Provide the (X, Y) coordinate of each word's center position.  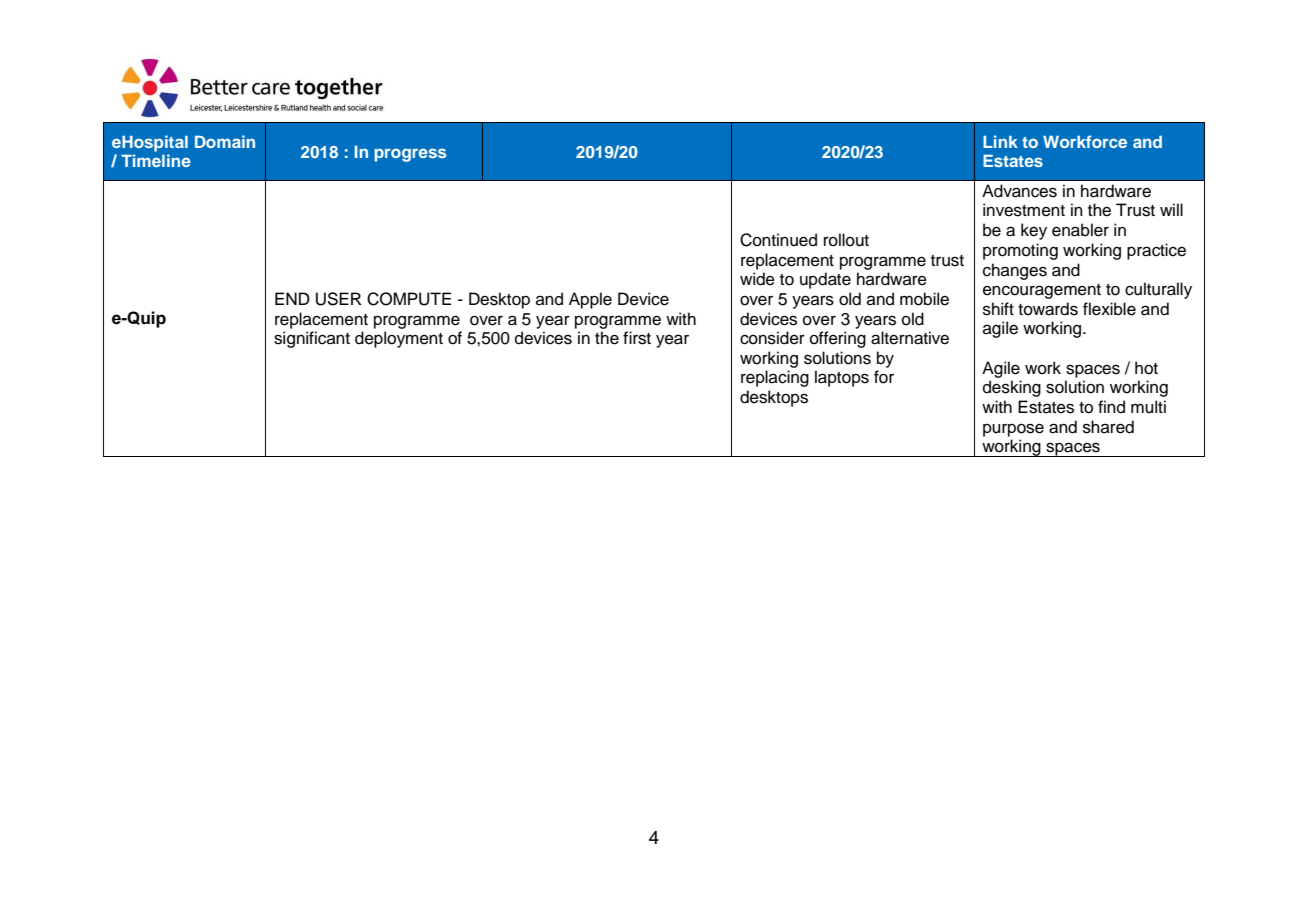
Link (1000, 141)
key (1034, 231)
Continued (778, 240)
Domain (225, 141)
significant (312, 339)
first (637, 338)
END (292, 298)
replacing (775, 378)
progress (410, 155)
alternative (910, 338)
